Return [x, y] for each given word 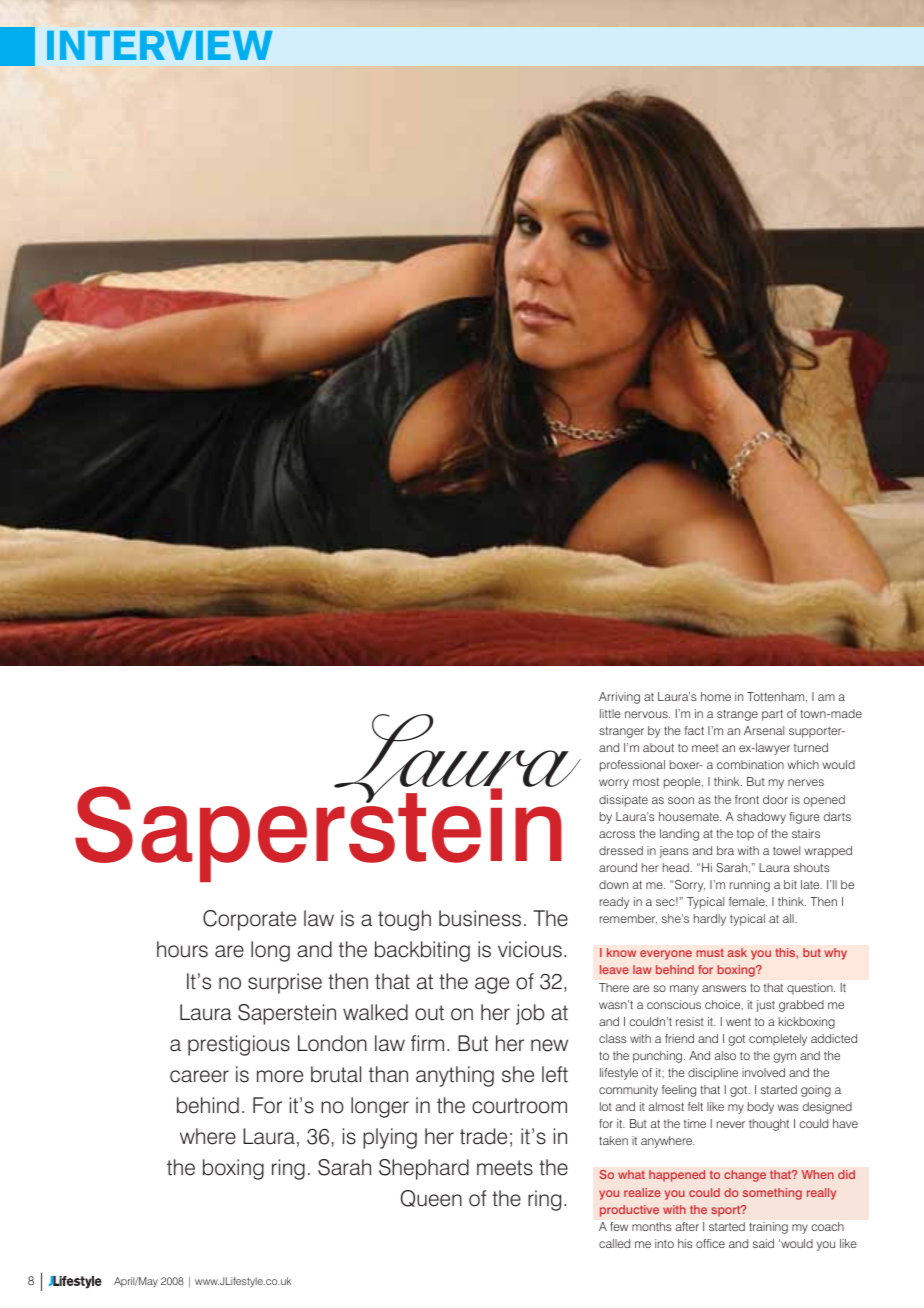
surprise [285, 983]
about [658, 747]
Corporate [249, 920]
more [280, 1076]
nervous [647, 714]
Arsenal [764, 730]
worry [614, 784]
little [610, 713]
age [492, 985]
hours [182, 949]
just [765, 1006]
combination [750, 764]
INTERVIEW [160, 45]
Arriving [619, 698]
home [716, 696]
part [772, 715]
